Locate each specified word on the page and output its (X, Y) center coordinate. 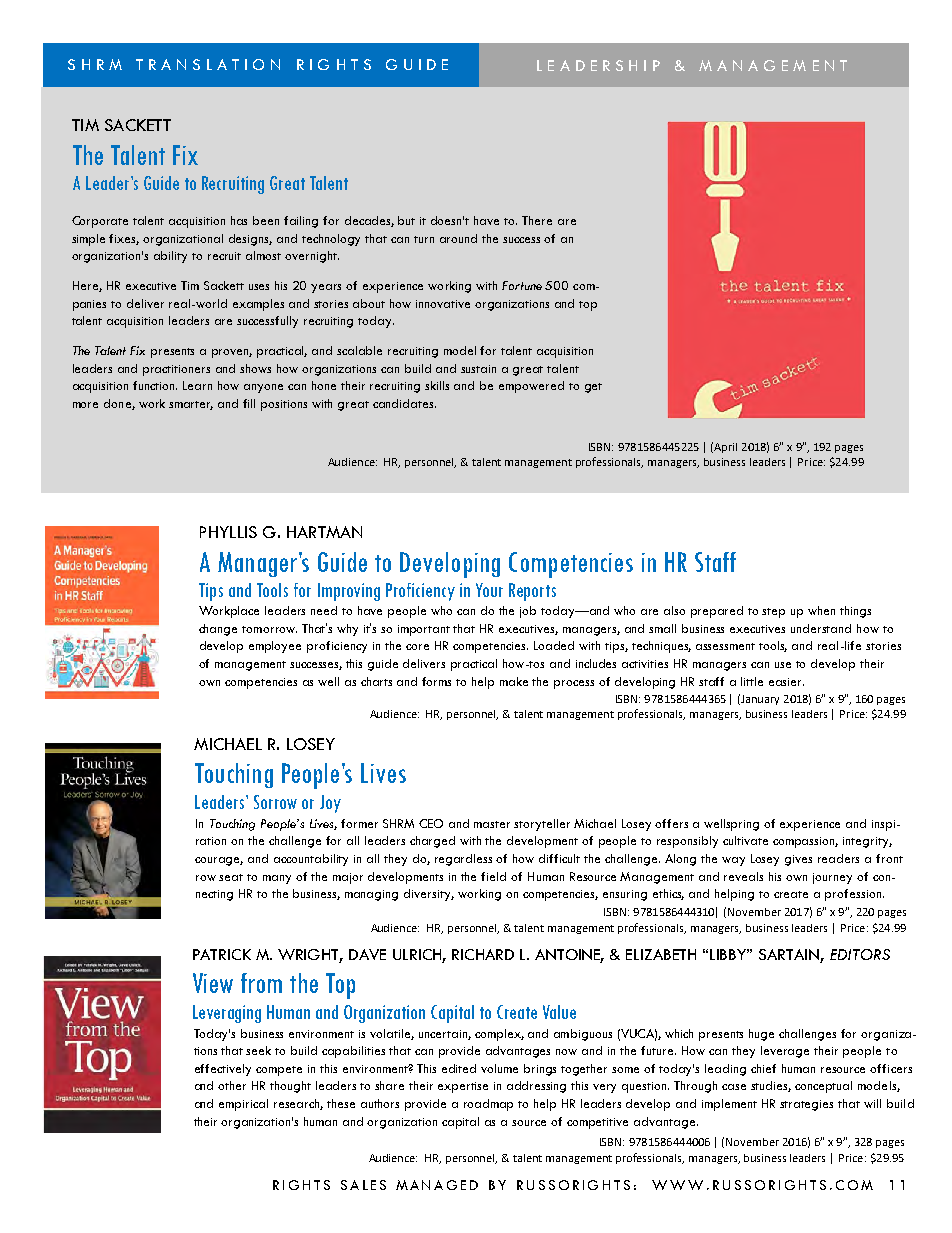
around (458, 238)
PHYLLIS (228, 532)
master (492, 824)
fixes (124, 239)
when (821, 610)
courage (219, 861)
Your (489, 590)
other (232, 1085)
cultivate (745, 840)
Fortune (522, 285)
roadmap (488, 1105)
